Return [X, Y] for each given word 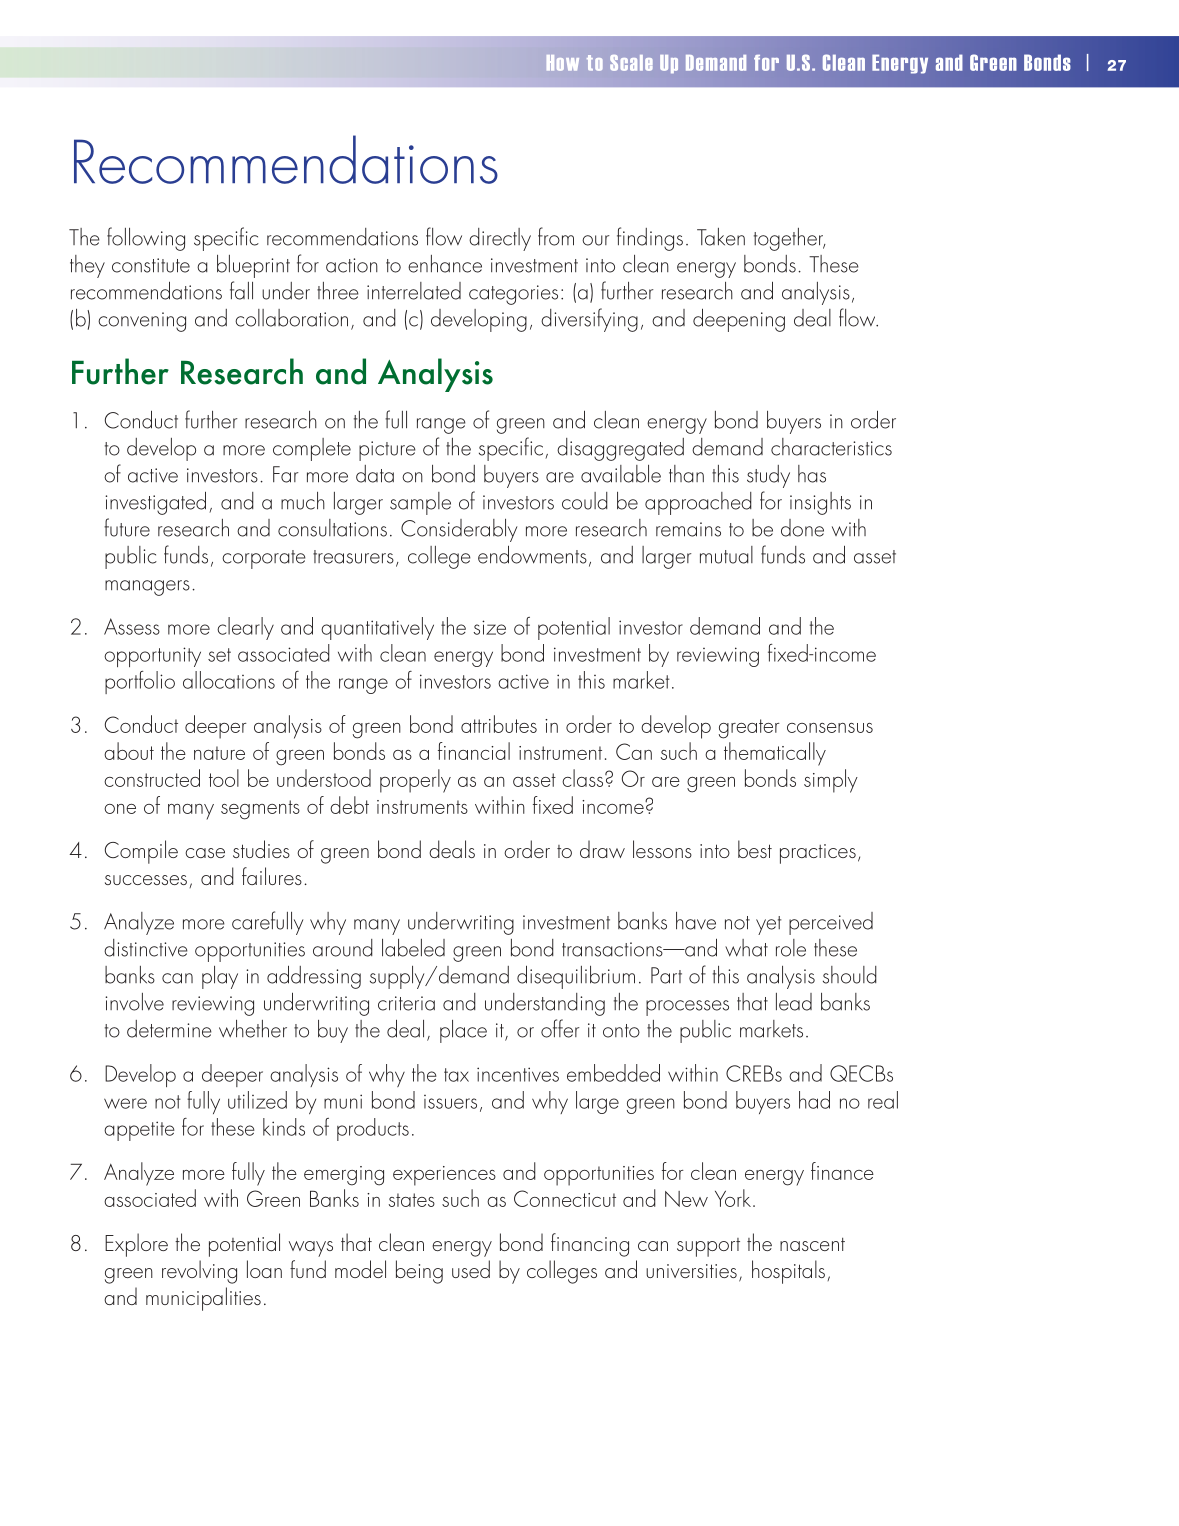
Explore [136, 1245]
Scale [631, 63]
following [146, 239]
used [471, 1269]
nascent [812, 1244]
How [563, 63]
